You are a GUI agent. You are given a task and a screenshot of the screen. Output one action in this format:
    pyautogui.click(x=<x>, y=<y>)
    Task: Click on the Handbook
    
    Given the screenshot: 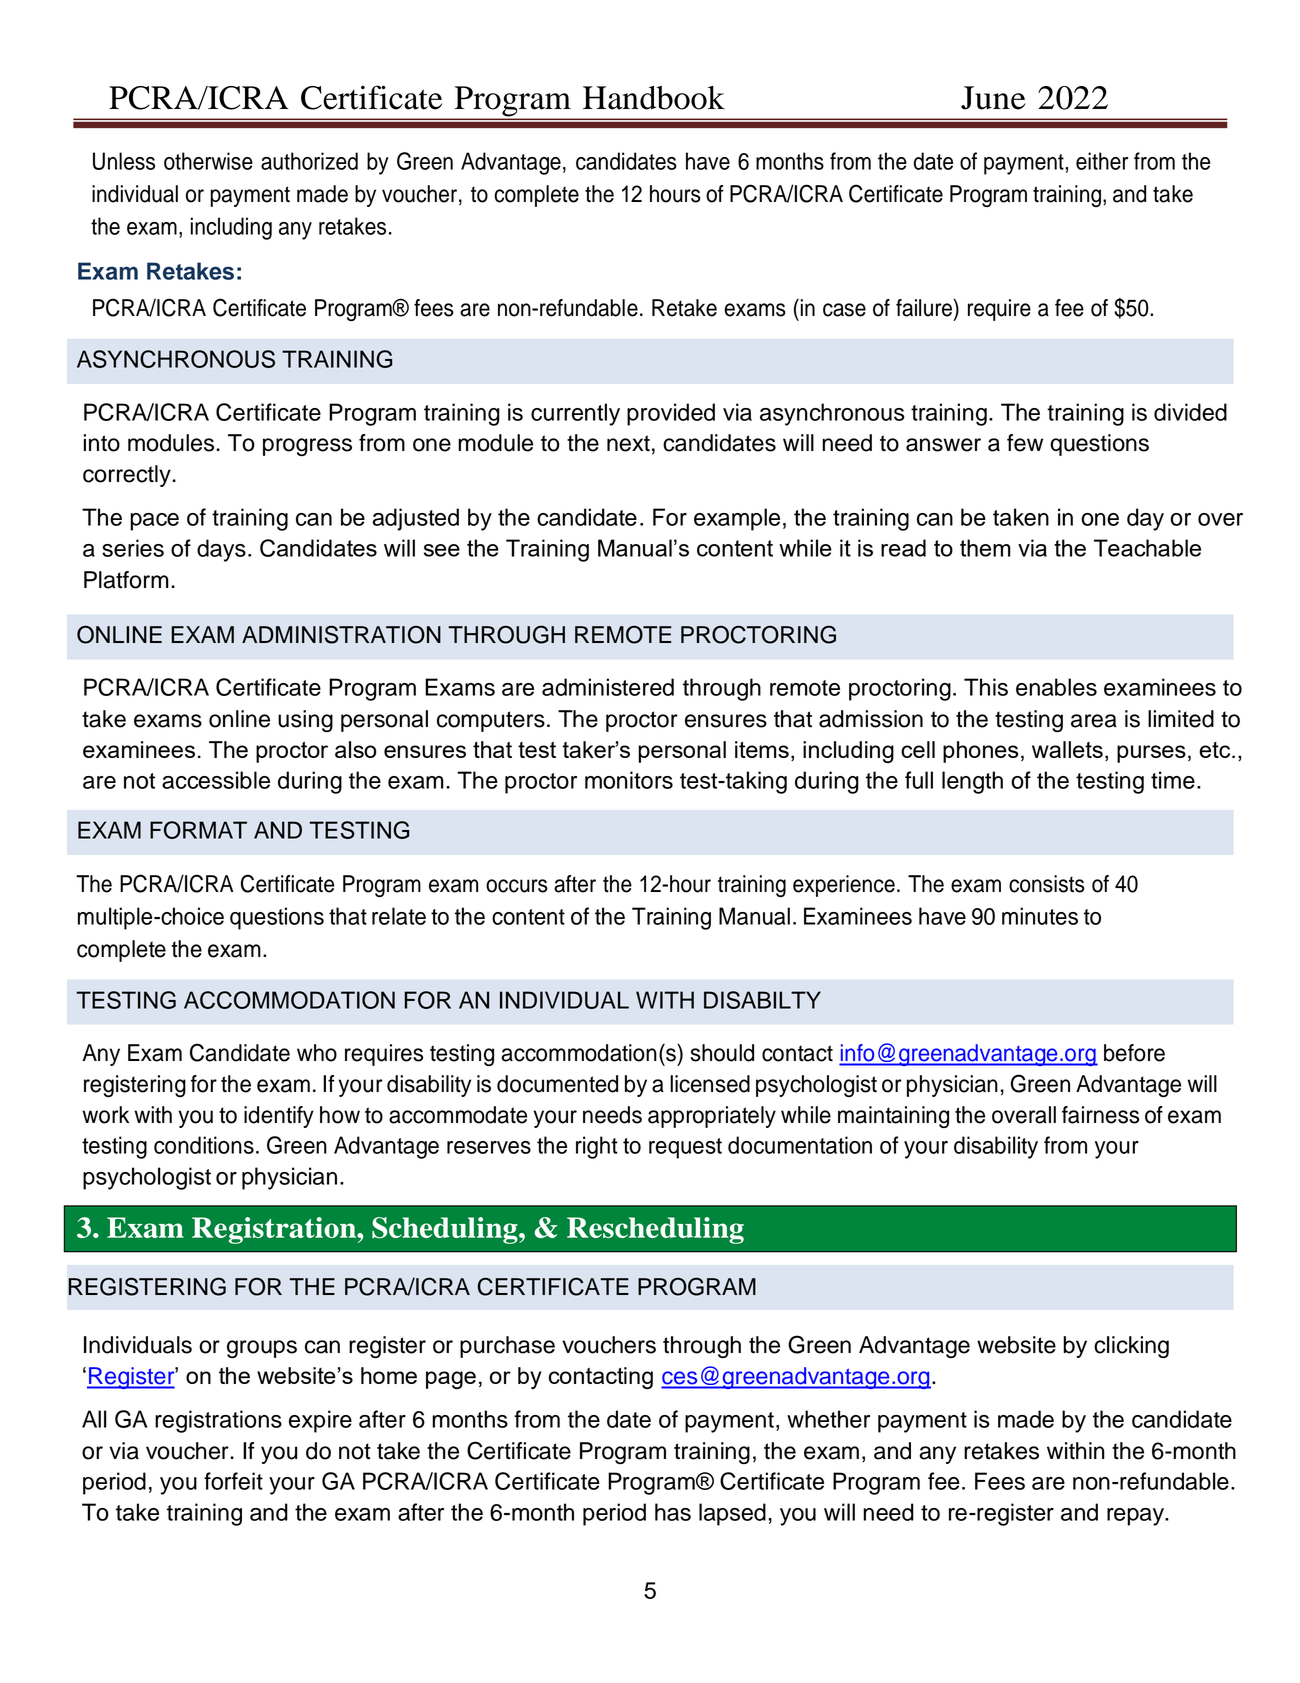 What is the action you would take?
    pyautogui.click(x=654, y=98)
